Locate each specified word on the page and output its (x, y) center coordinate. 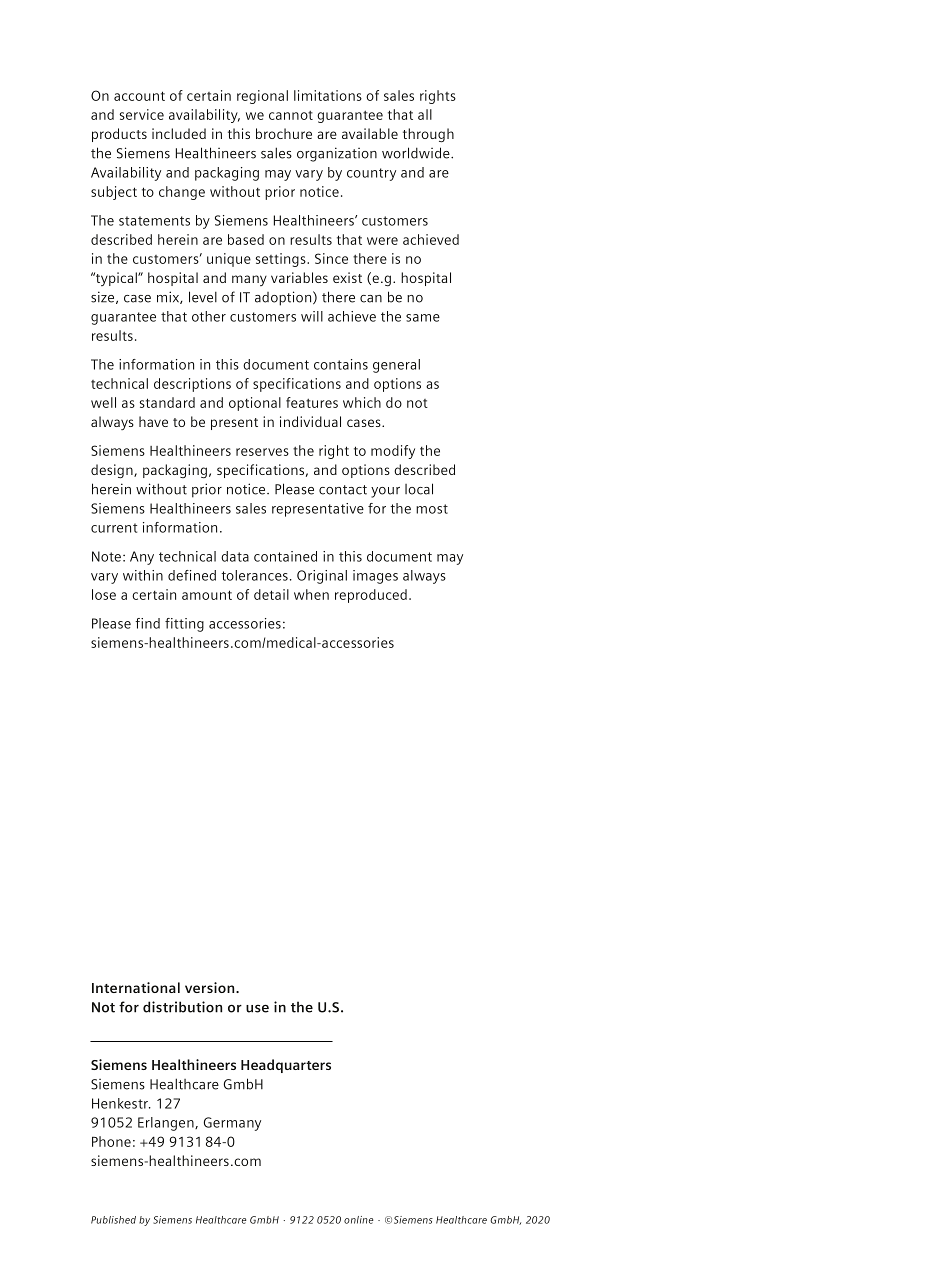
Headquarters (286, 1066)
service (142, 114)
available (370, 133)
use (257, 1008)
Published (113, 1220)
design (113, 471)
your (385, 492)
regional (262, 97)
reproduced (371, 596)
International (136, 987)
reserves (262, 452)
